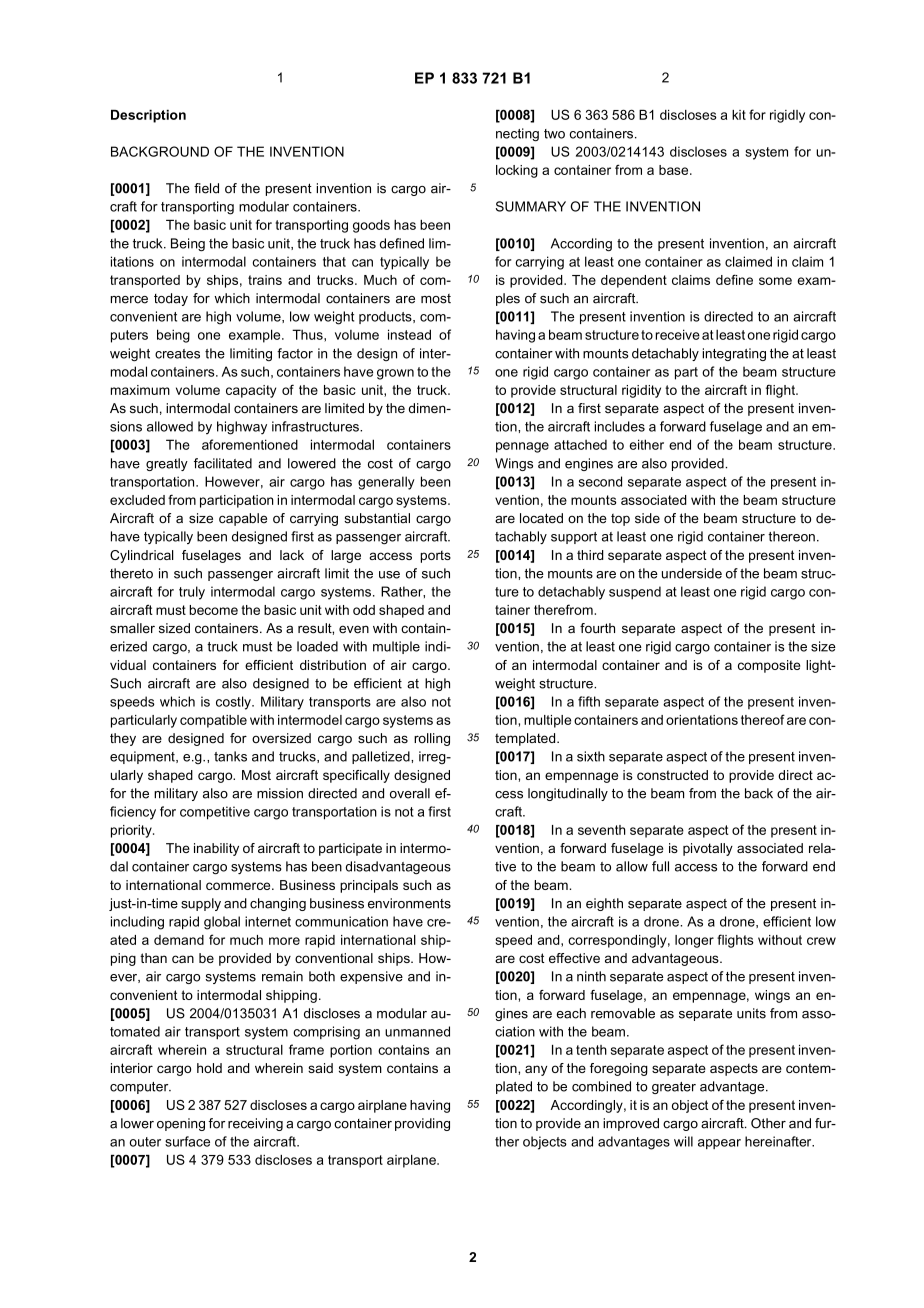  Describe the element at coordinates (708, 849) in the screenshot. I see `pivotally` at that location.
